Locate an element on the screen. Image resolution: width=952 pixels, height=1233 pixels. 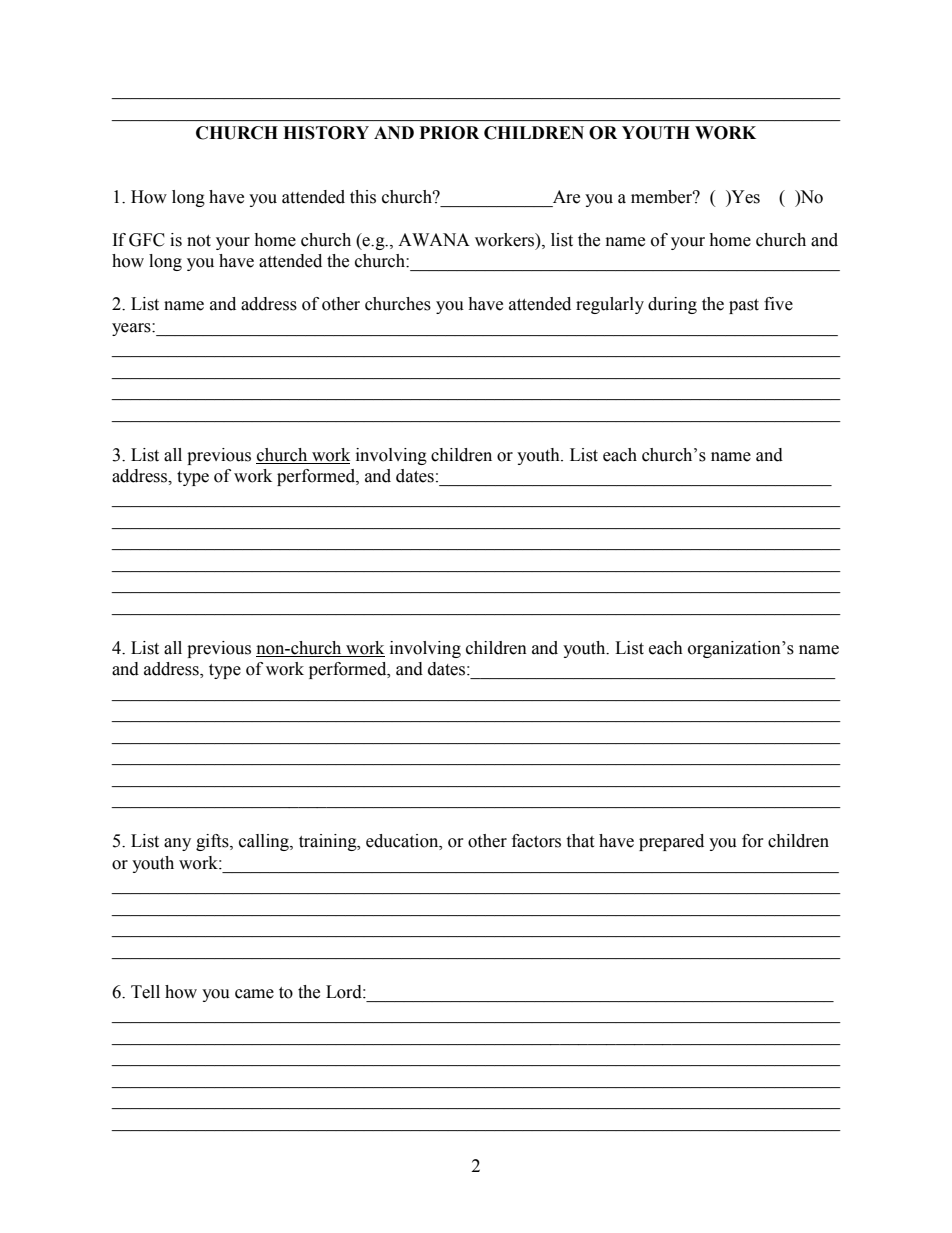
during is located at coordinates (672, 305).
